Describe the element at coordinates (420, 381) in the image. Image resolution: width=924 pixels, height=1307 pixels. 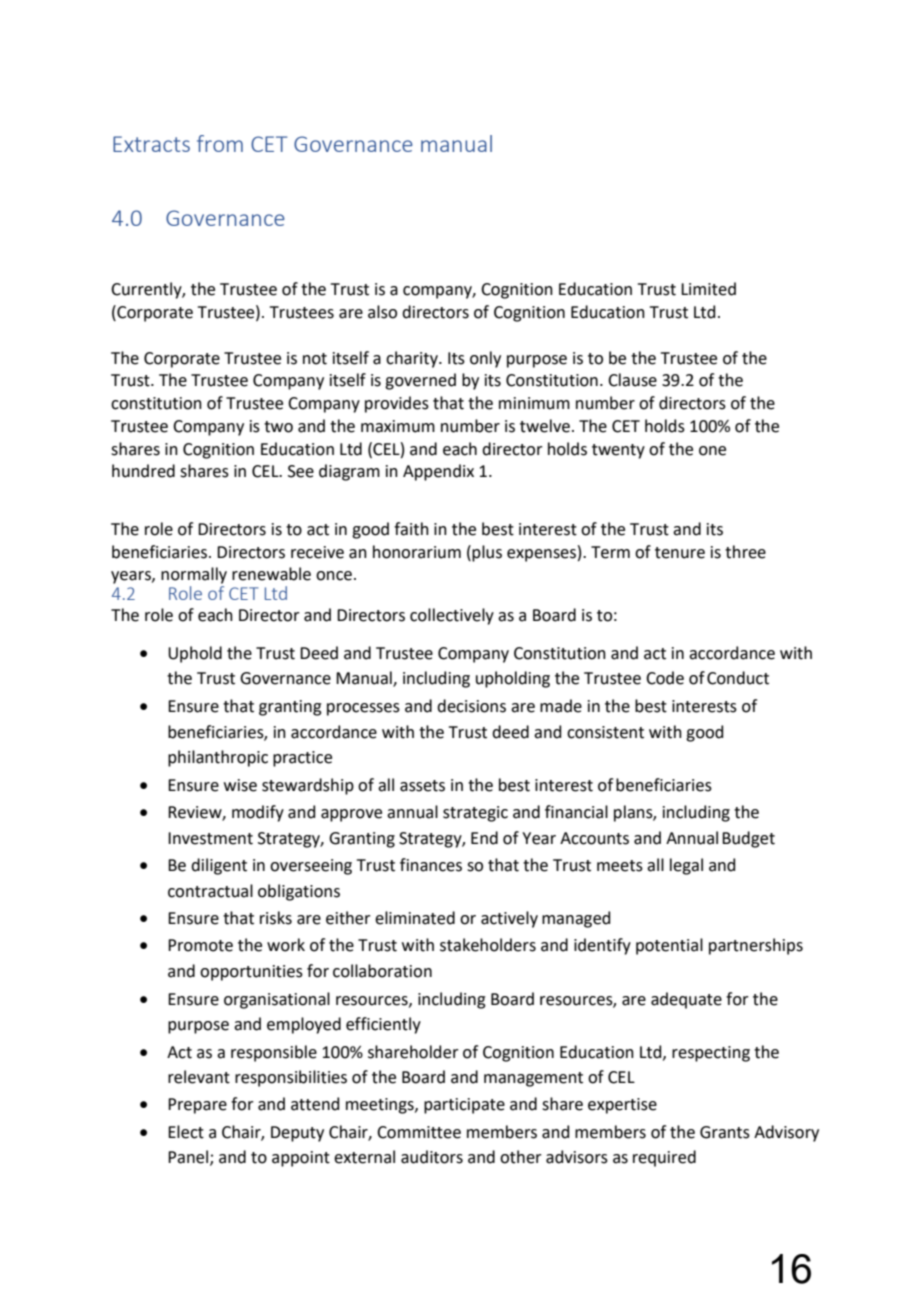
I see `governed` at that location.
